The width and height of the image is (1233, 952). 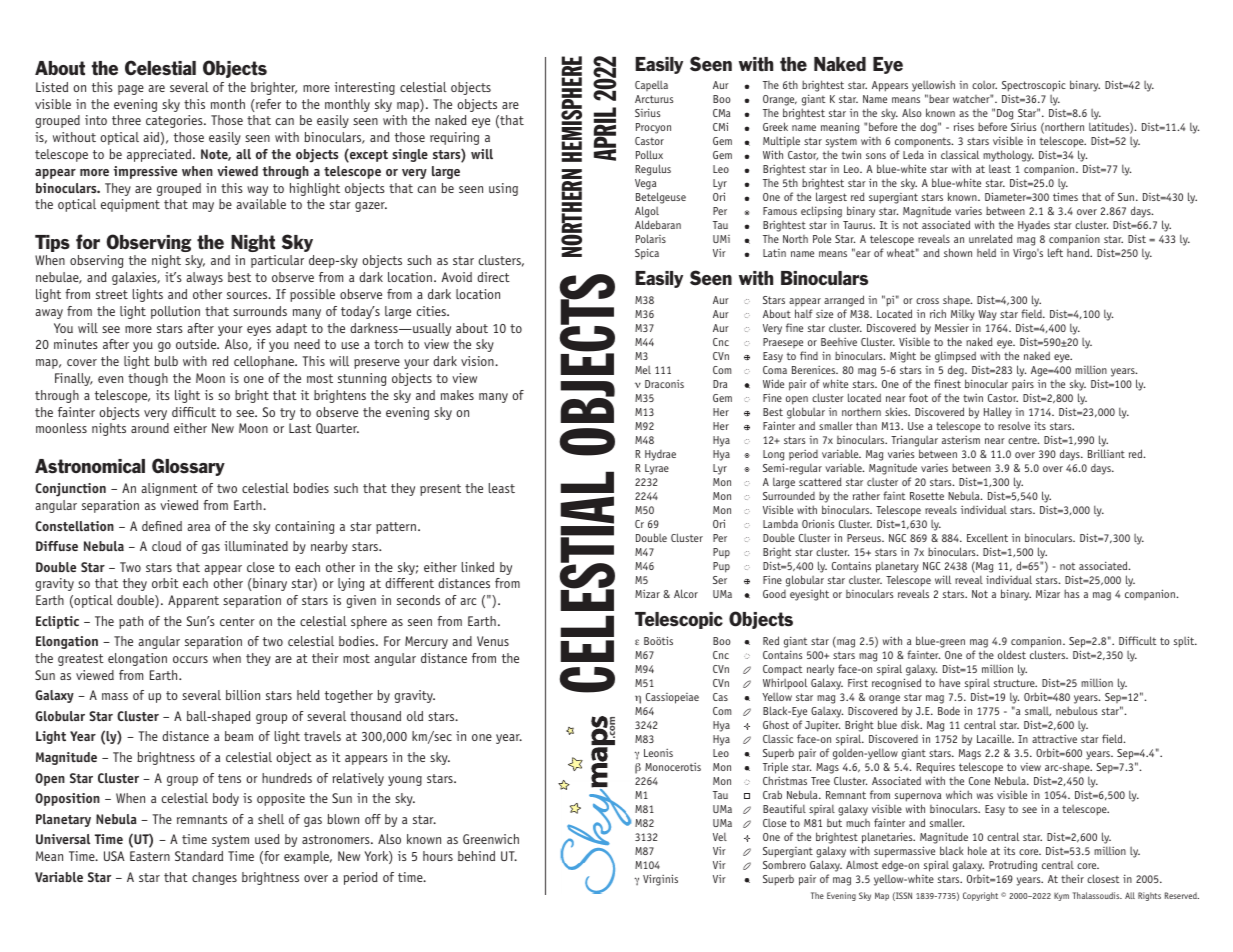 I want to click on alignment, so click(x=169, y=489).
